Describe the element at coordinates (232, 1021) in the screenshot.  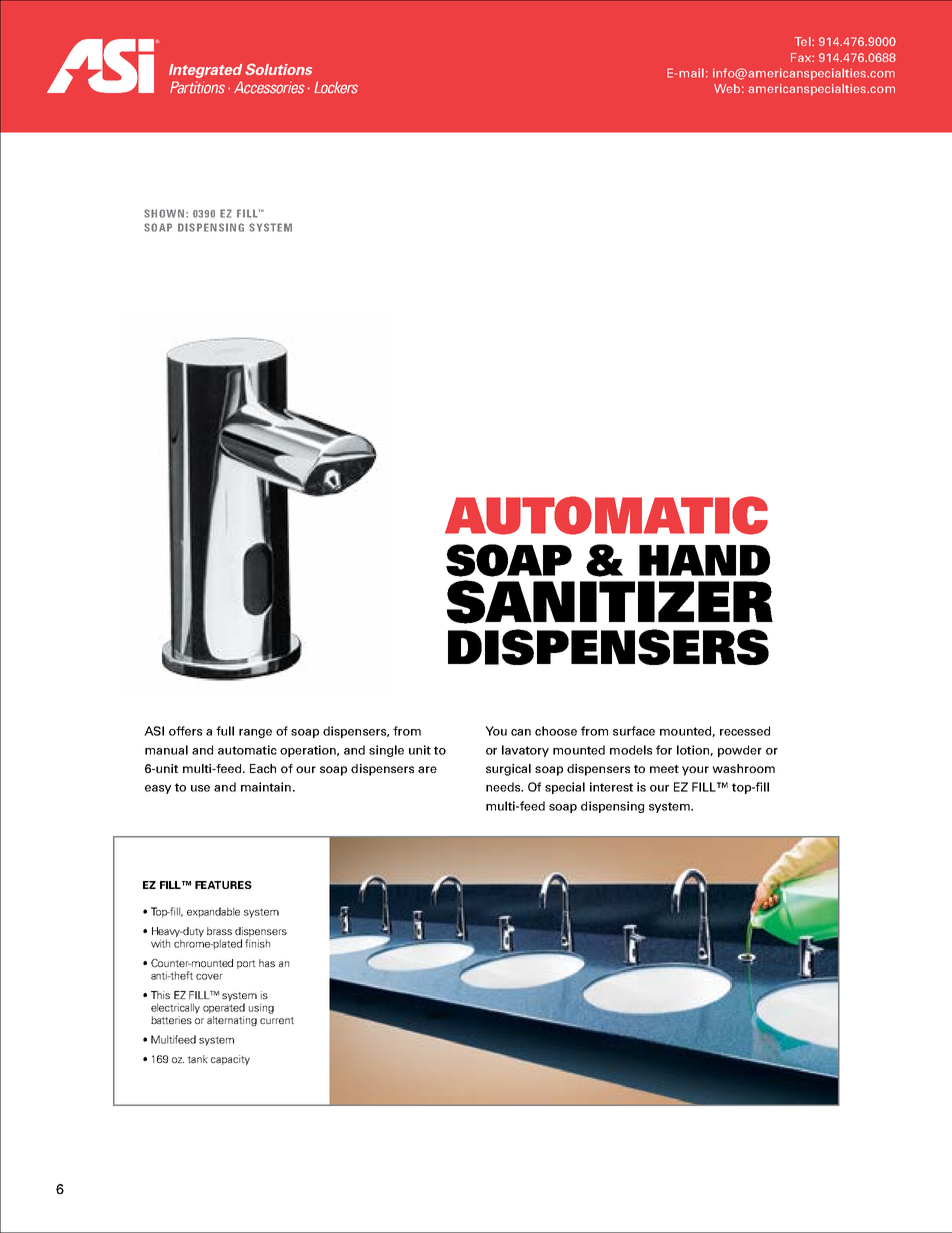
I see `alternating` at that location.
